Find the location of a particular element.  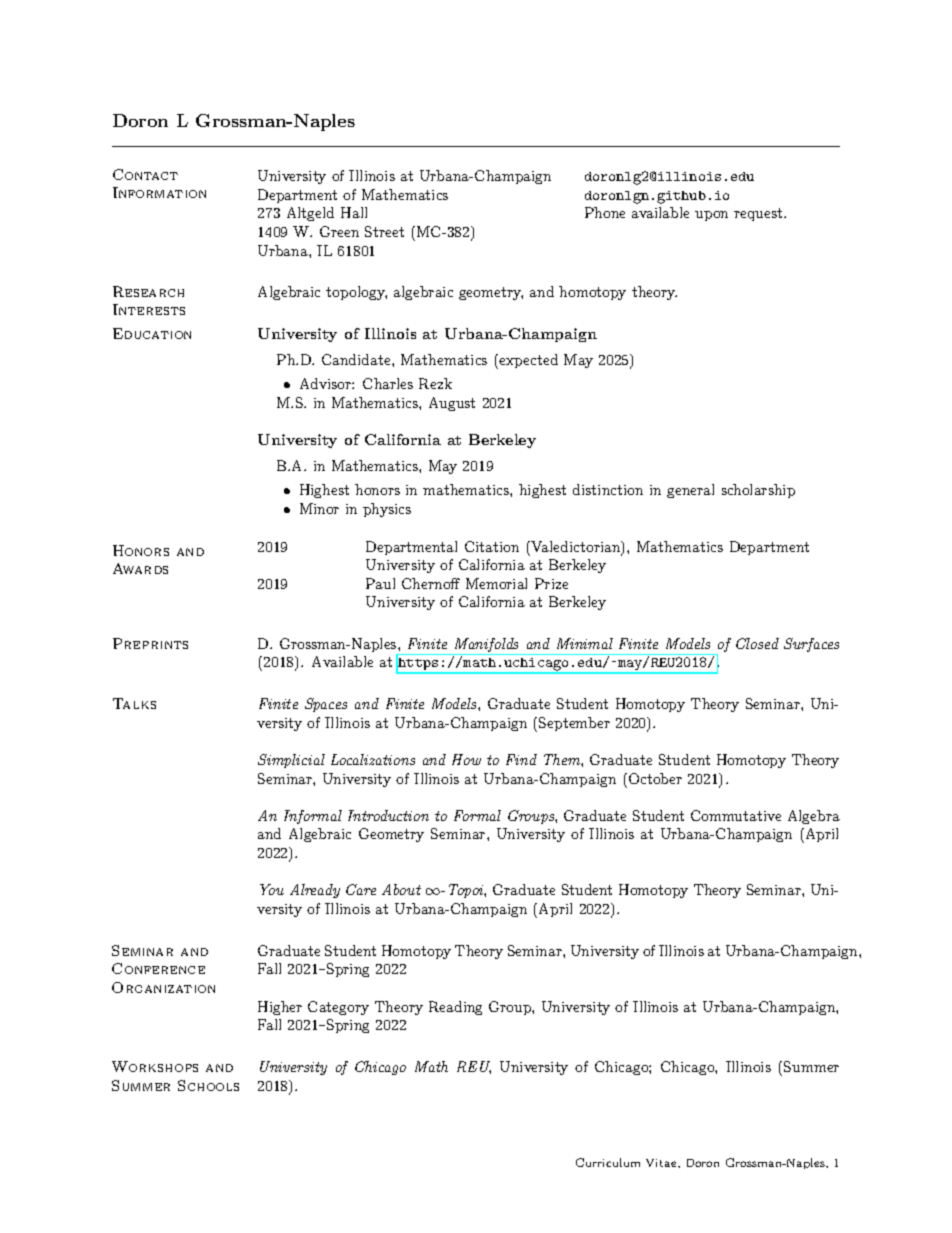

upon is located at coordinates (711, 216).
